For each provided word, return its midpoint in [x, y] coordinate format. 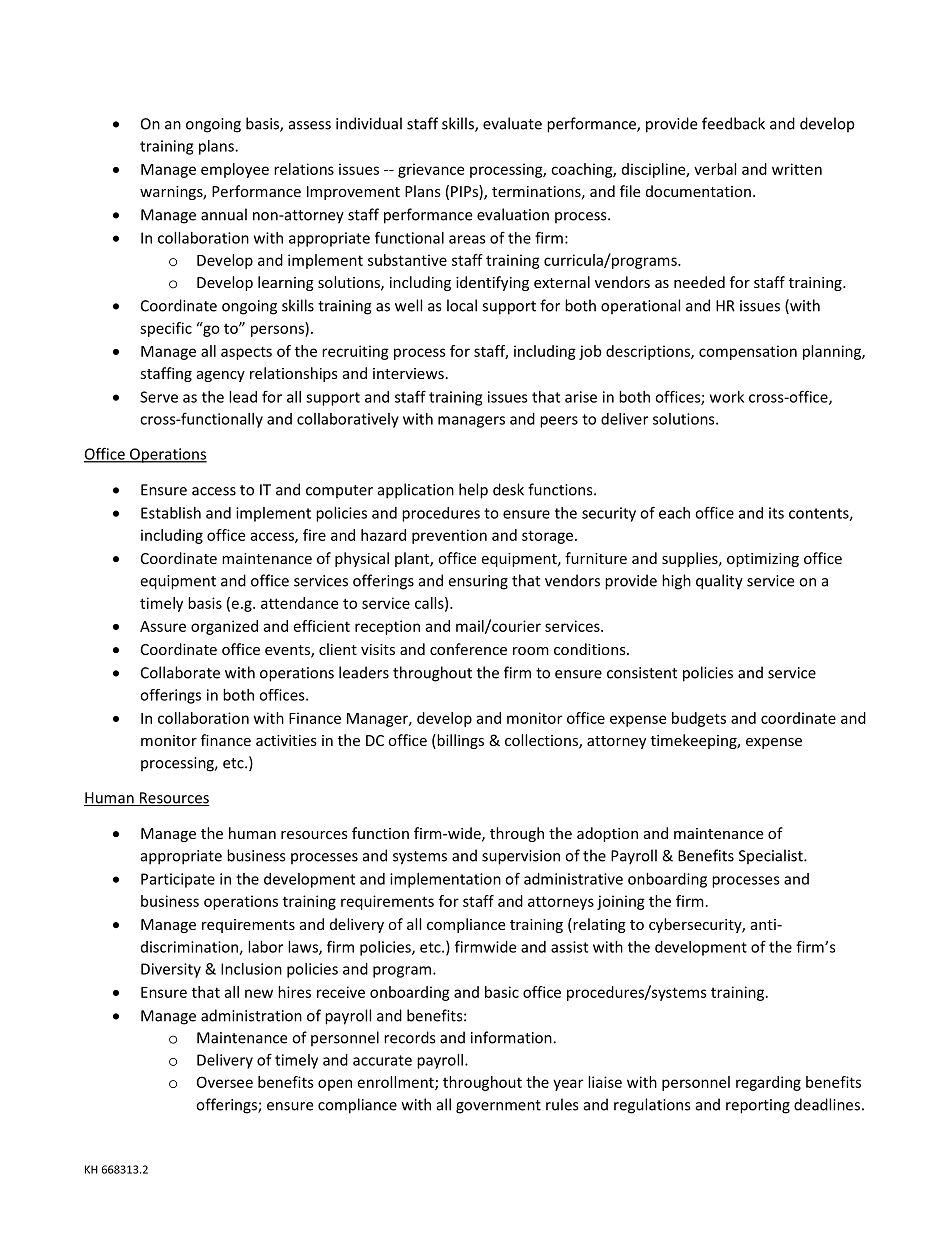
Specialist [772, 857]
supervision [521, 857]
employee [235, 170]
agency [221, 376]
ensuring [478, 582]
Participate [178, 880]
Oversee [225, 1082]
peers [559, 422]
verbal [715, 169]
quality [719, 582]
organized [224, 627]
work [727, 397]
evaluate [512, 123]
